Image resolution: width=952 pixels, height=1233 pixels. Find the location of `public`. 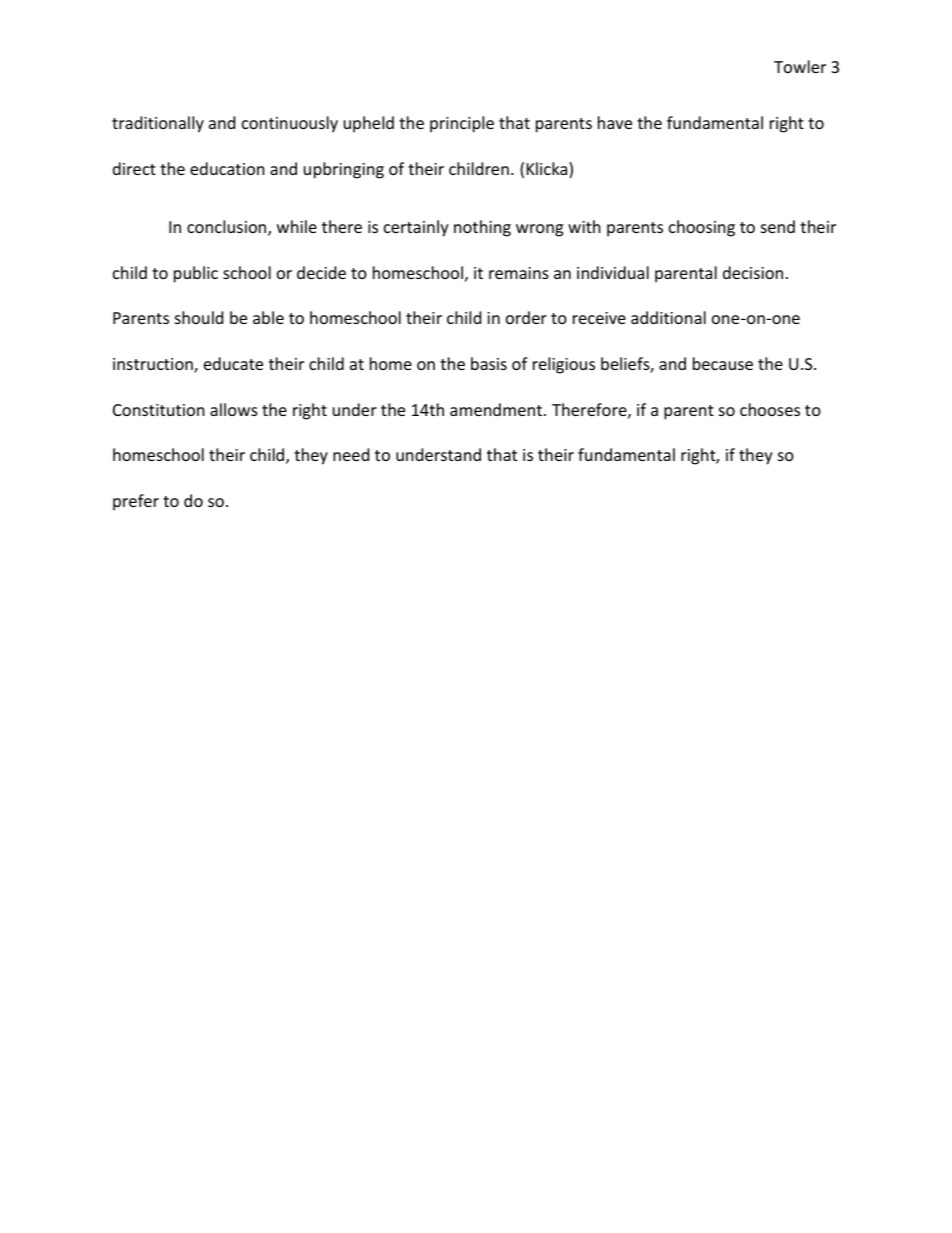

public is located at coordinates (196, 274).
